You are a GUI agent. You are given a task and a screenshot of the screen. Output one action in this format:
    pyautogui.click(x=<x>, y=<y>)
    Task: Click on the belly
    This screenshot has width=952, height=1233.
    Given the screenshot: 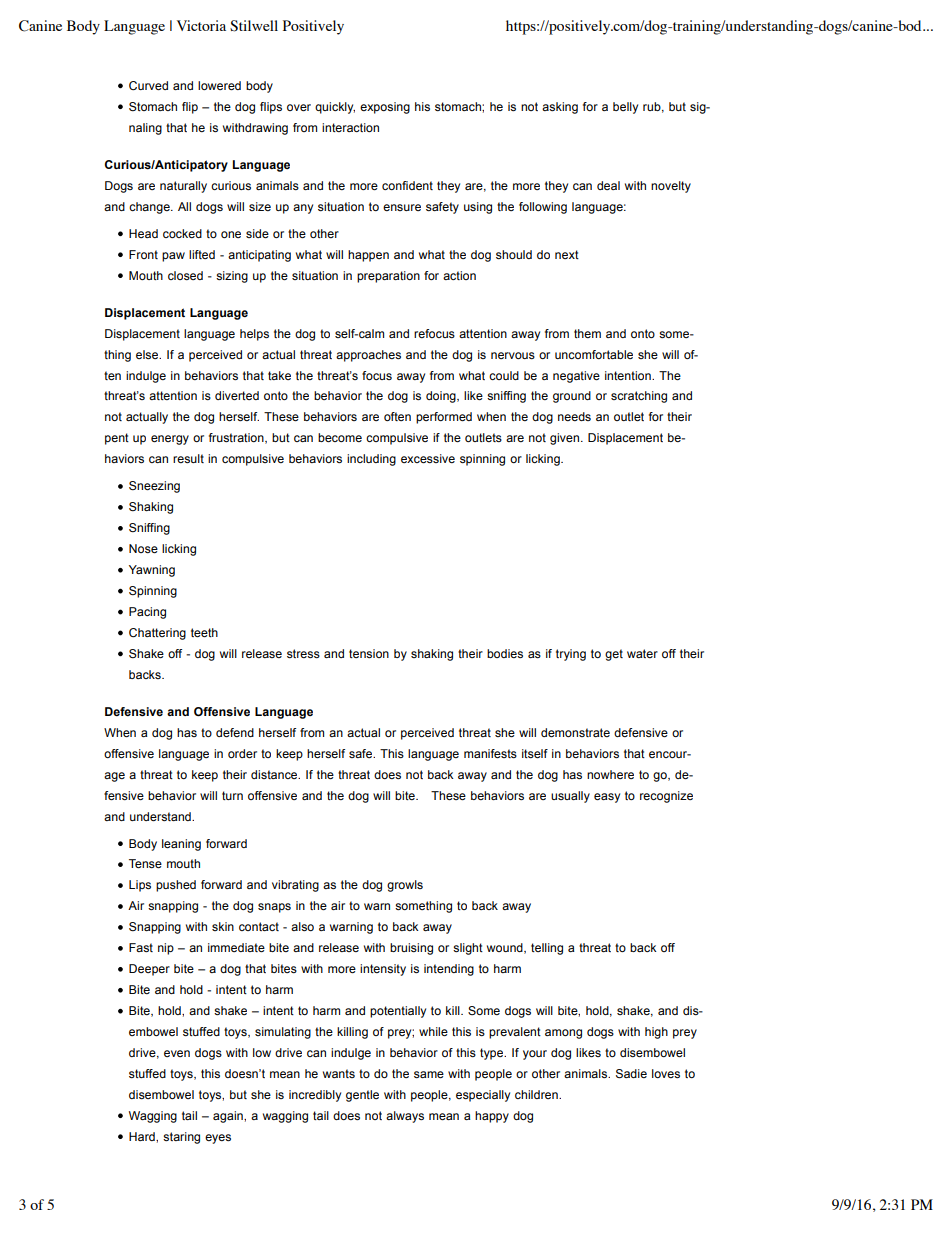 What is the action you would take?
    pyautogui.click(x=625, y=108)
